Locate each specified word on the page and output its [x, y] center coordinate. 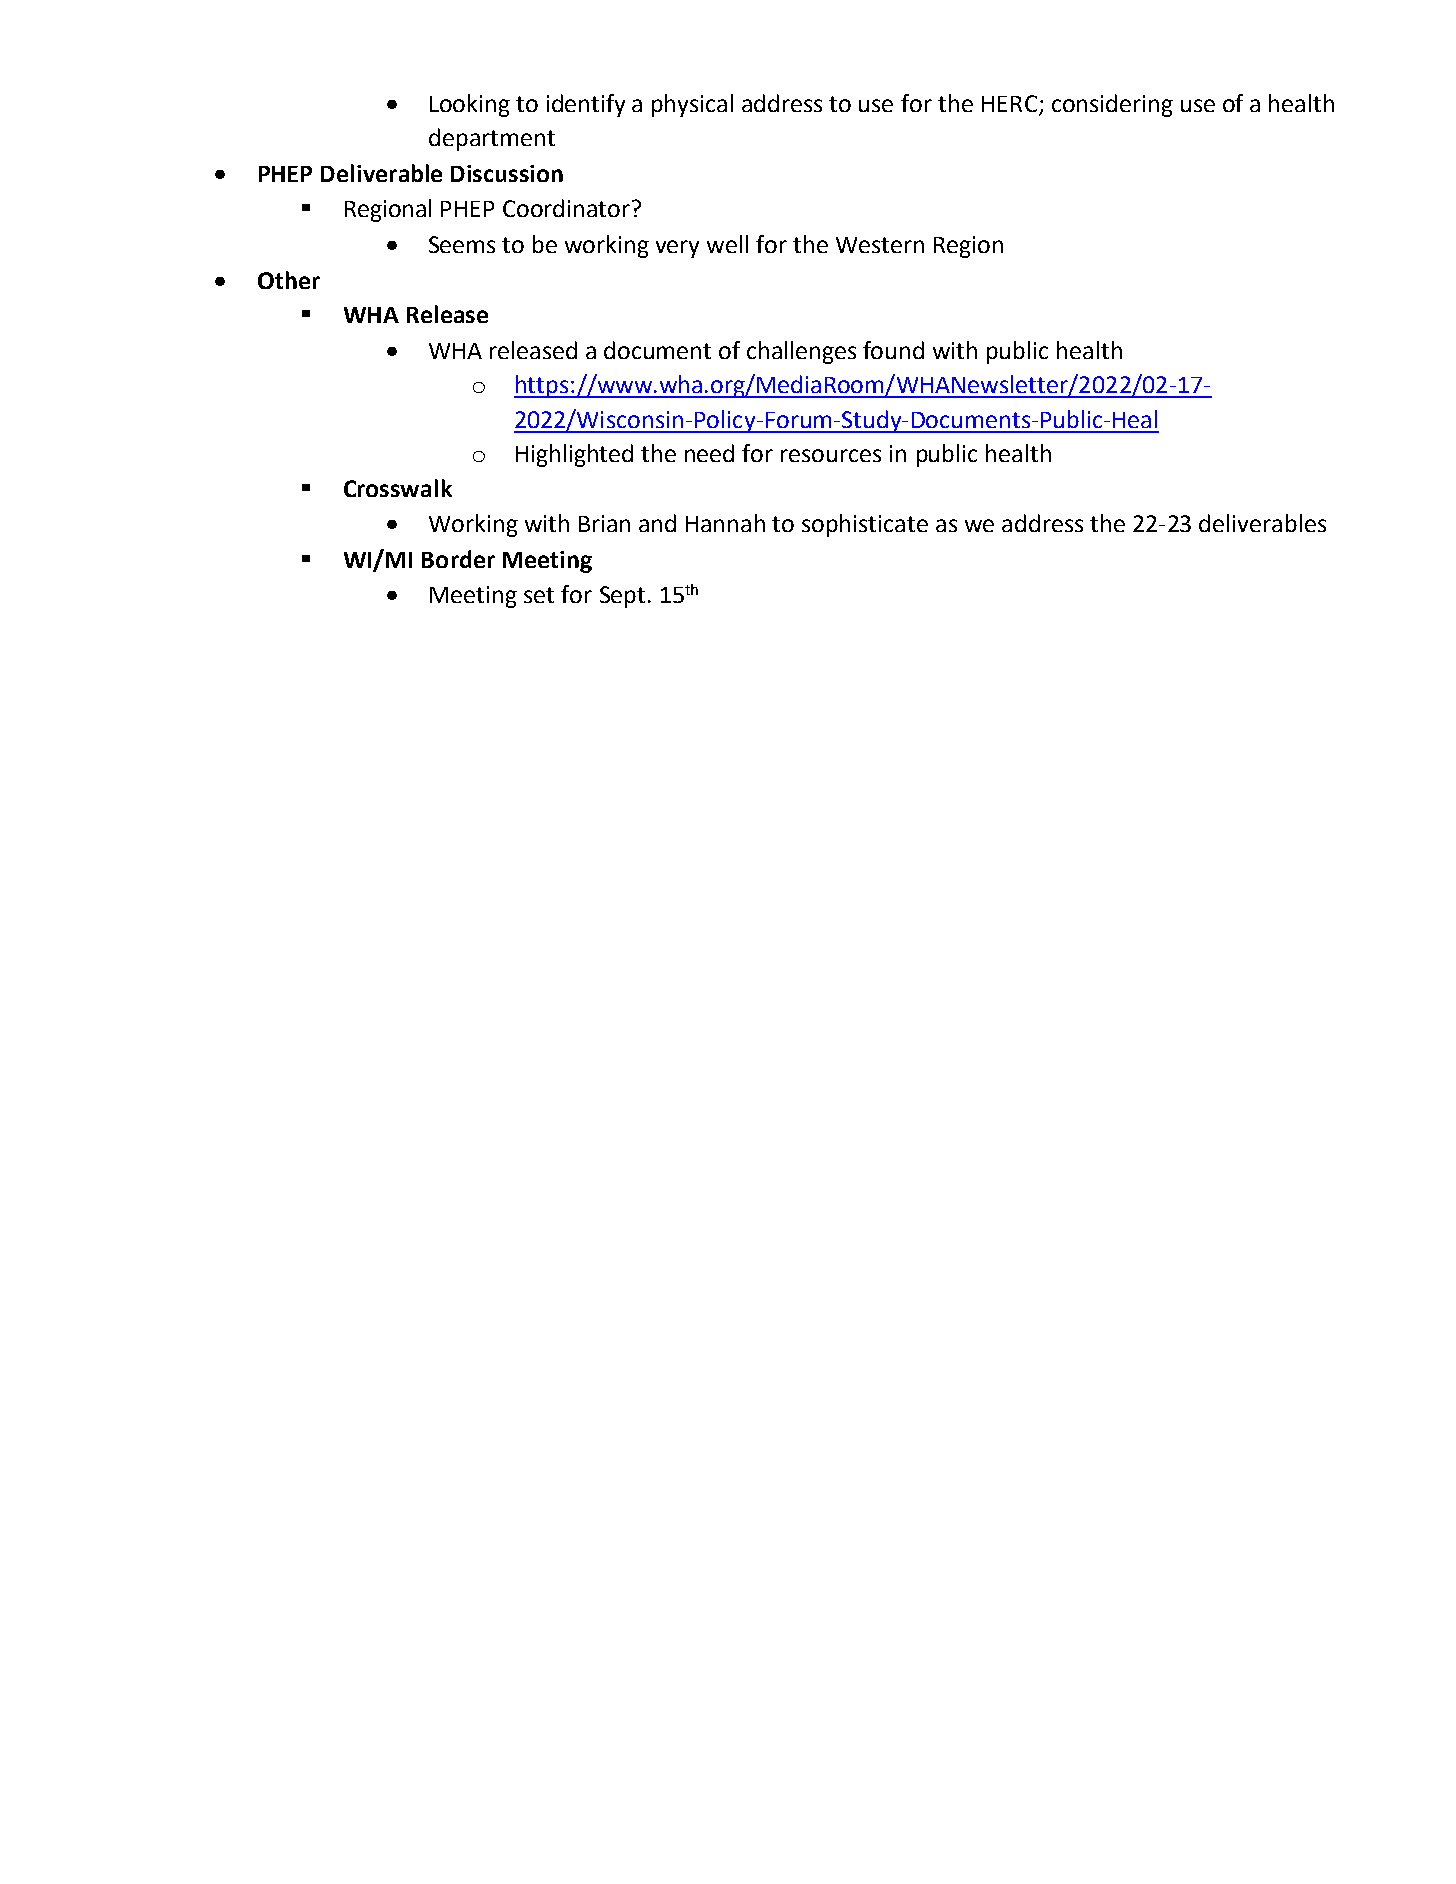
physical [692, 105]
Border [458, 559]
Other [289, 280]
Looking [470, 105]
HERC [1009, 103]
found [893, 350]
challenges [801, 352]
